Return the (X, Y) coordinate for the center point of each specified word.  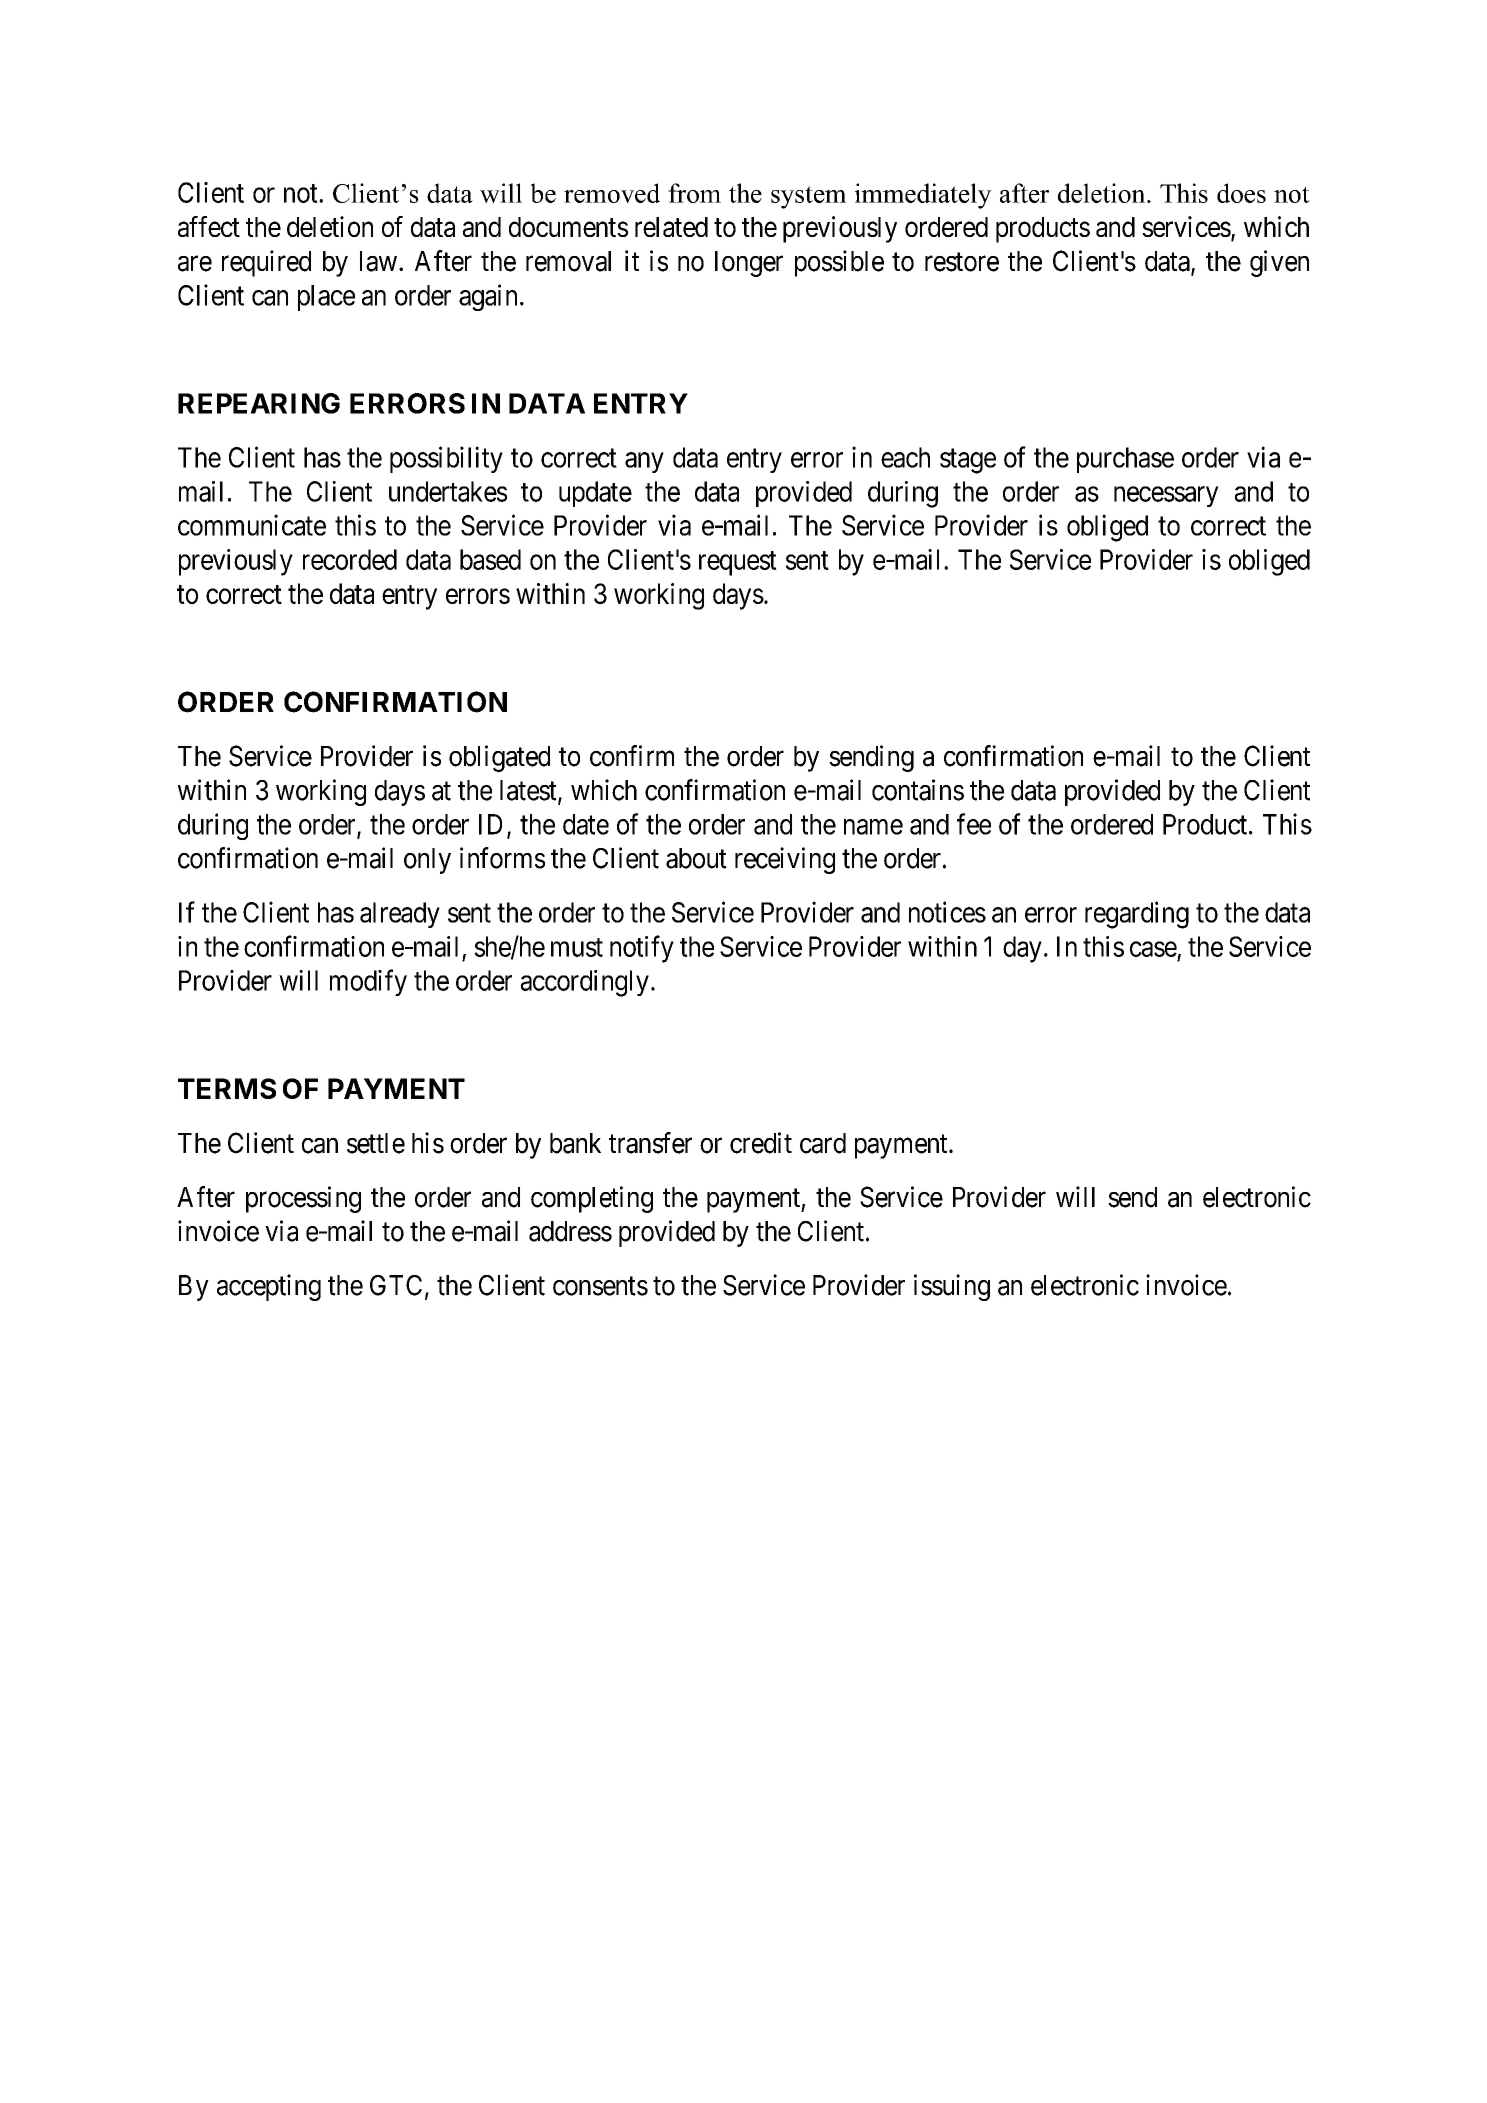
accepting (269, 1287)
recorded (350, 559)
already (400, 915)
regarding (1137, 915)
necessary (1166, 496)
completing (592, 1199)
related (671, 227)
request (738, 563)
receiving (785, 860)
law (378, 261)
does (1241, 193)
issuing (952, 1287)
